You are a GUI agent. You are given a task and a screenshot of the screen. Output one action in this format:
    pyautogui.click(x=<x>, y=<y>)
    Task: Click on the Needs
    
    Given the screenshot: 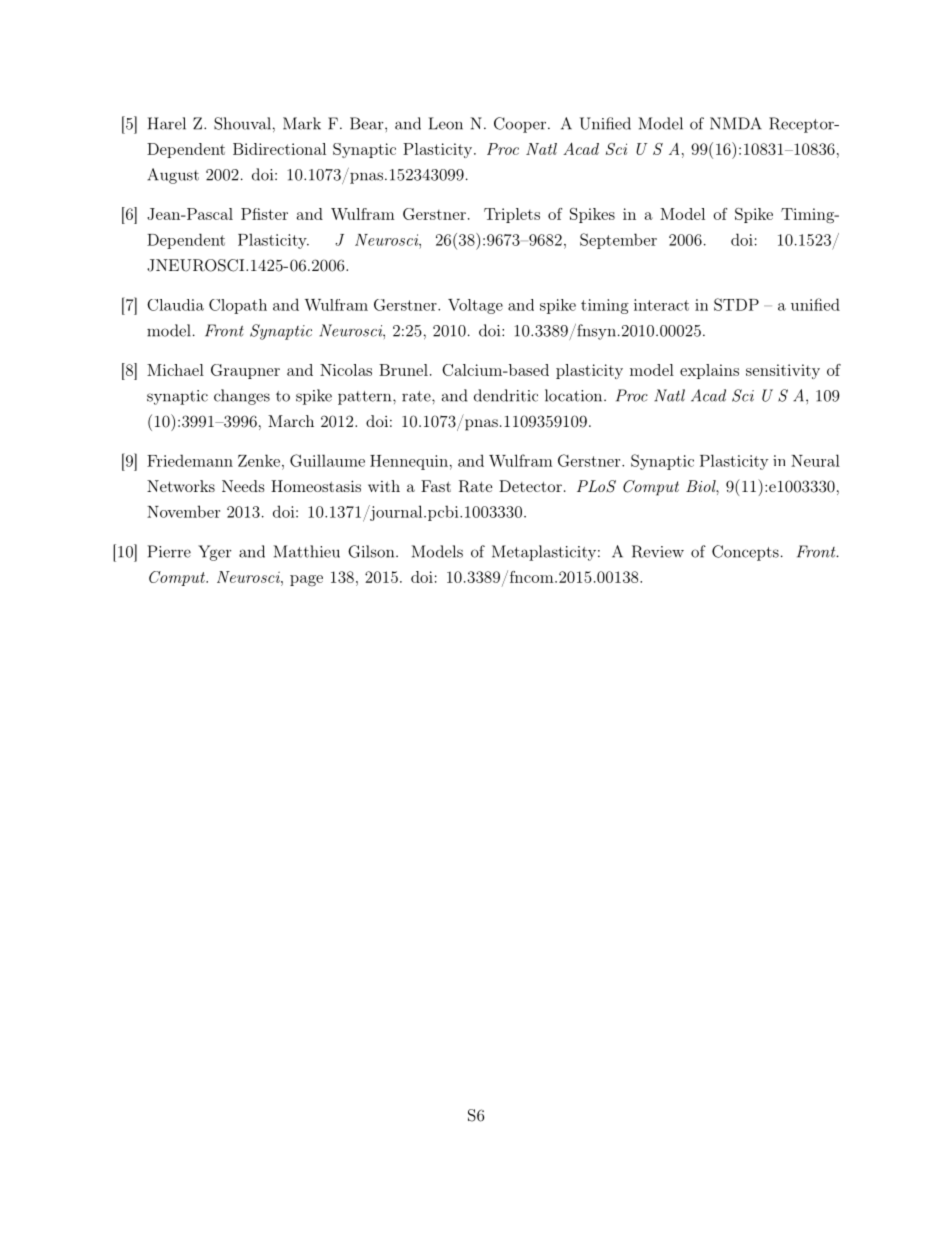 What is the action you would take?
    pyautogui.click(x=243, y=486)
